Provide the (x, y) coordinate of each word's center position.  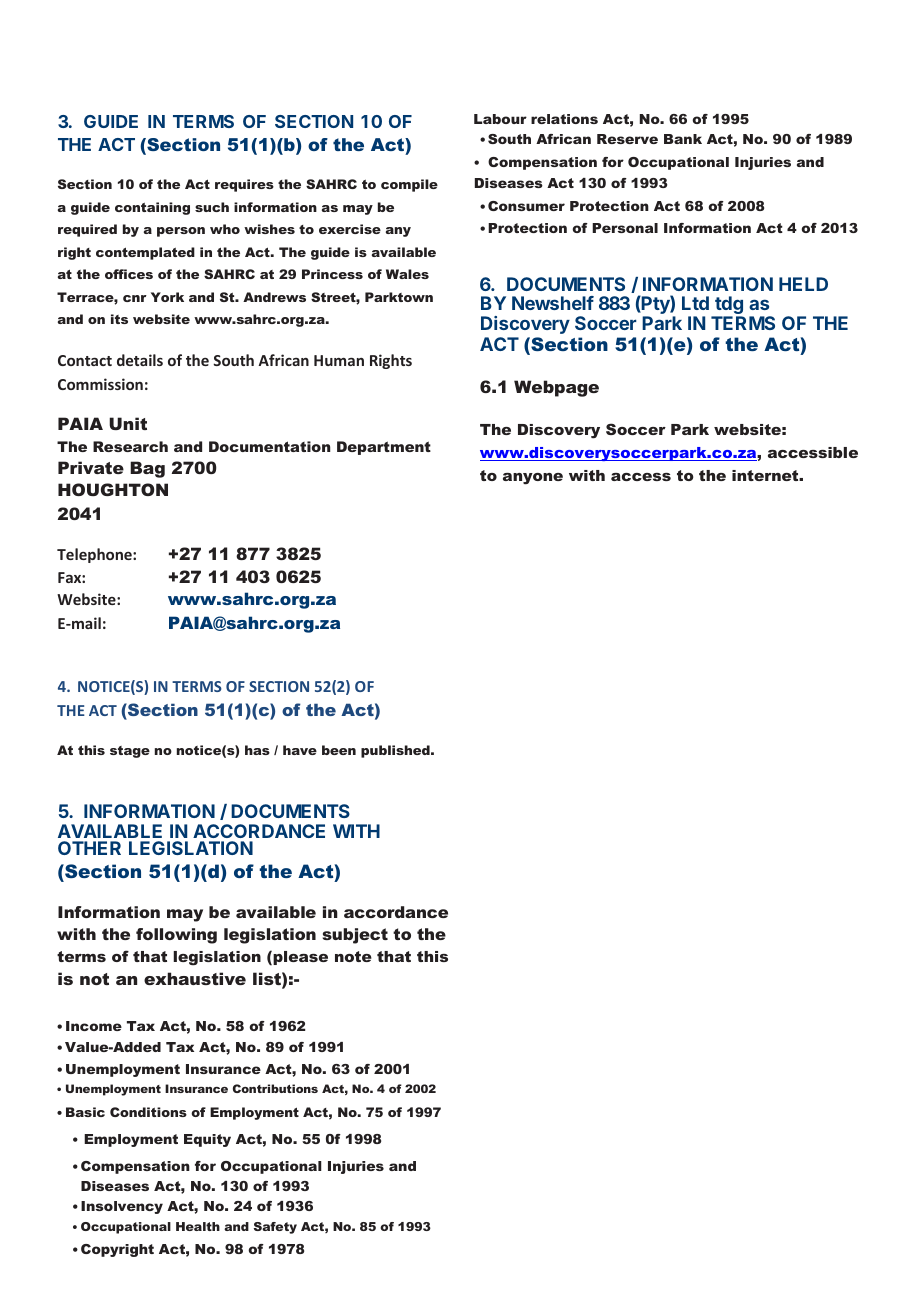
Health (198, 1226)
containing (152, 208)
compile (409, 185)
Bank (683, 139)
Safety (275, 1228)
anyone (533, 479)
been (339, 750)
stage (130, 752)
